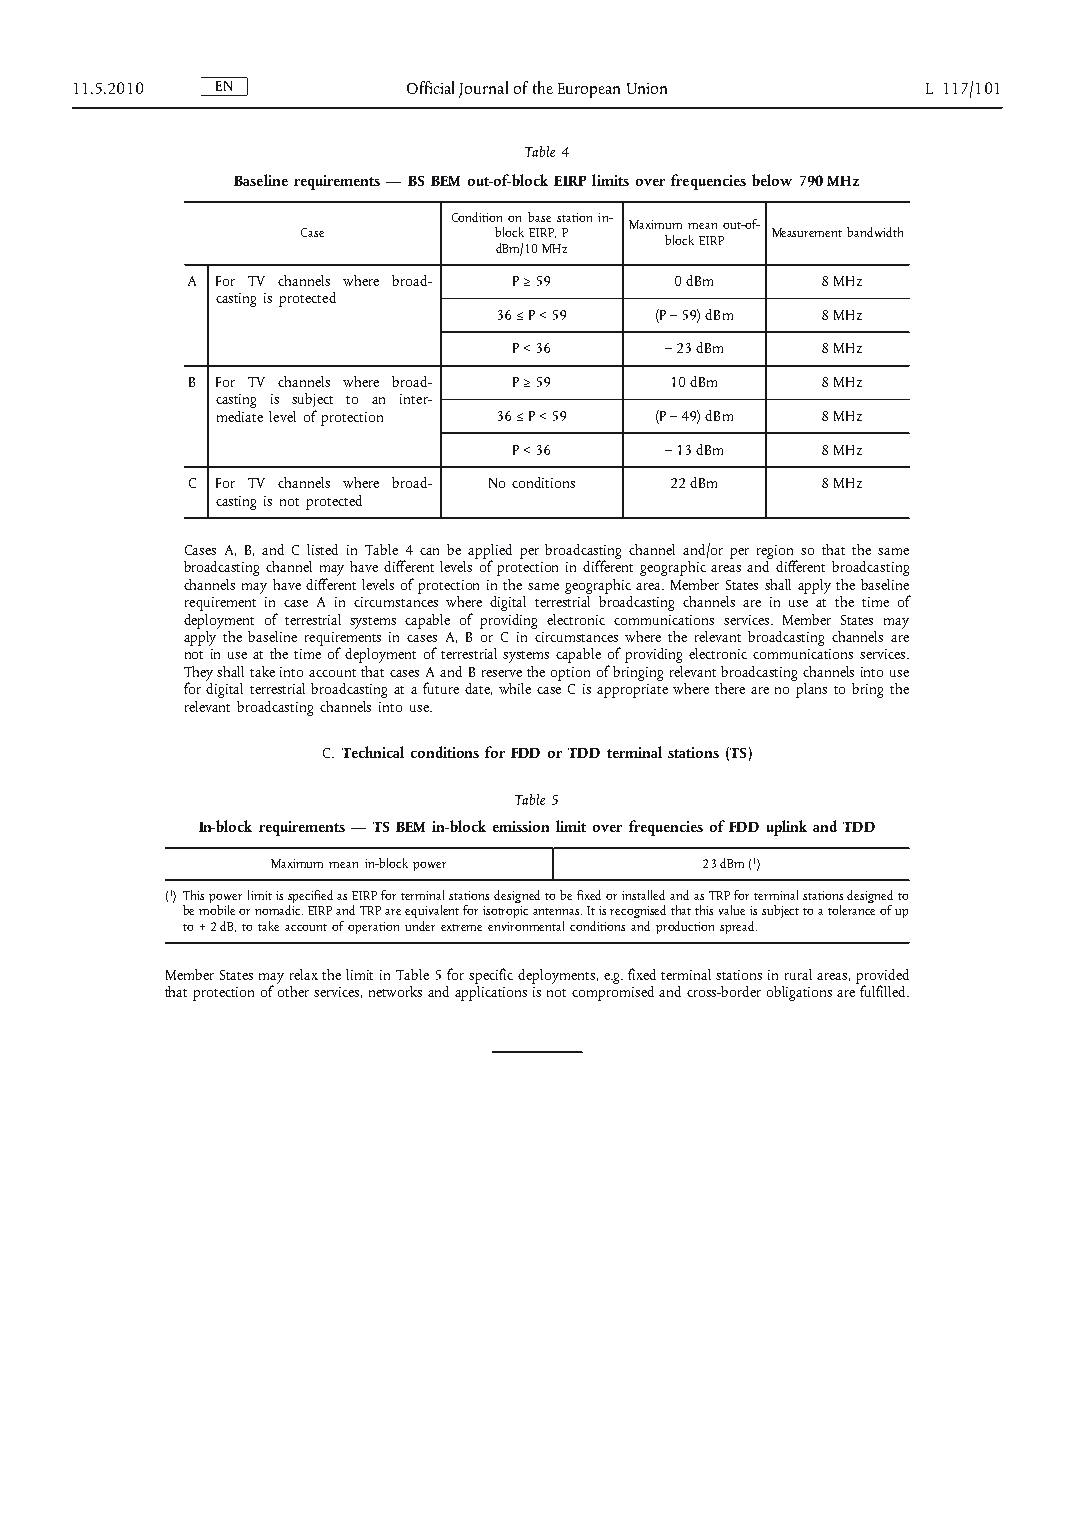  What do you see at coordinates (304, 974) in the screenshot?
I see `relax` at bounding box center [304, 974].
